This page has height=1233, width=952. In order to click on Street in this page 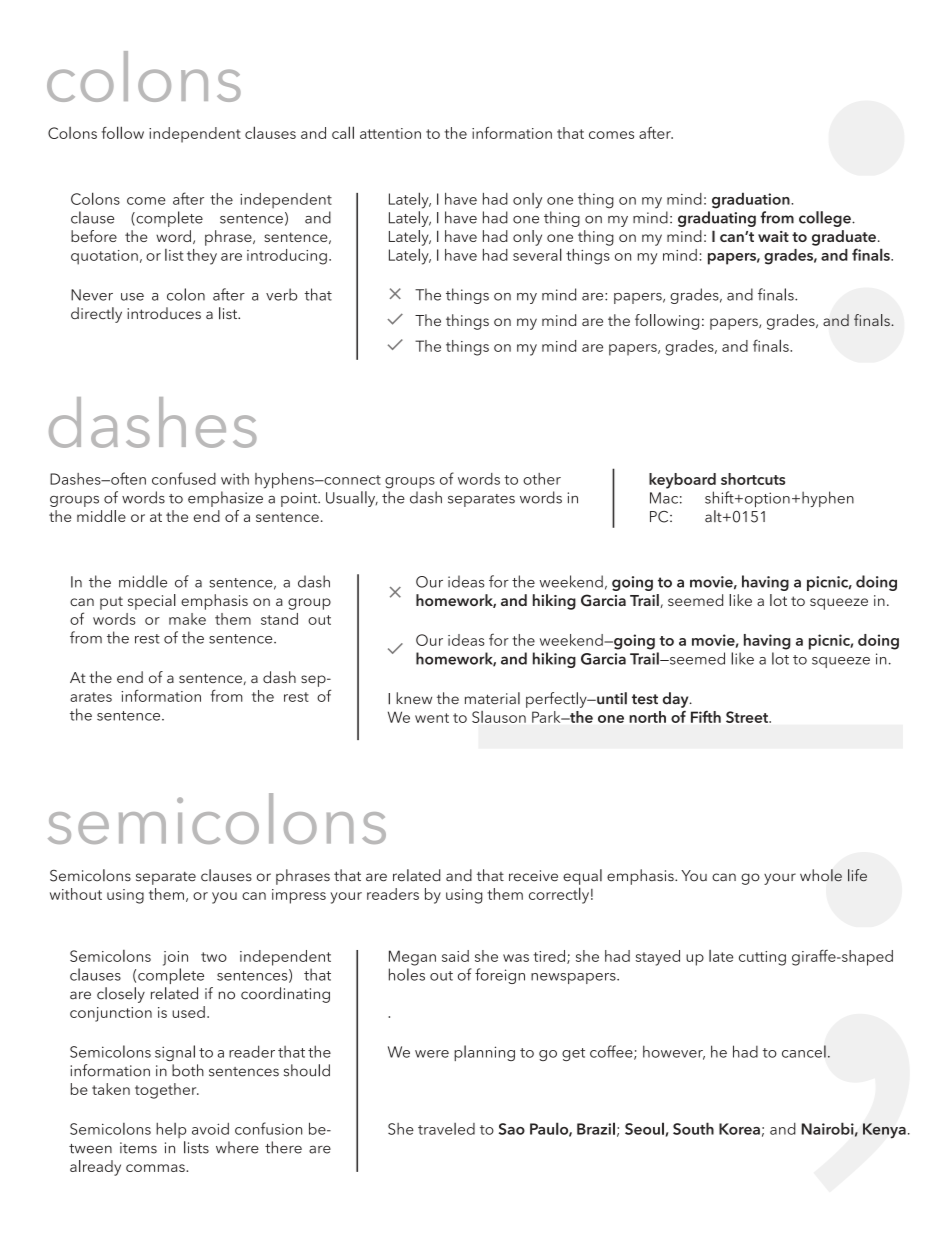, I will do `click(748, 717)`.
